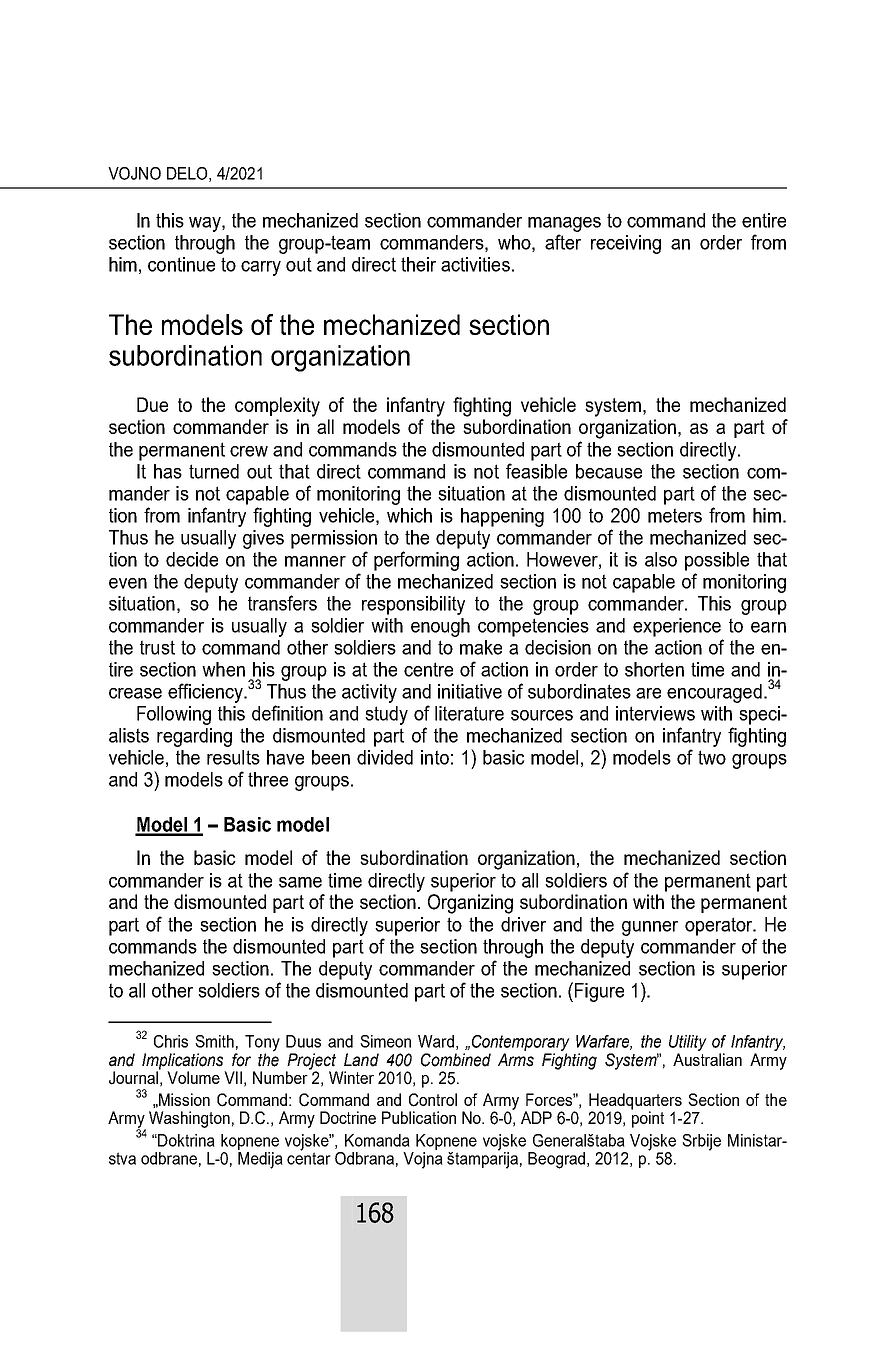 Image resolution: width=896 pixels, height=1358 pixels. Describe the element at coordinates (433, 1100) in the image. I see `Control` at that location.
